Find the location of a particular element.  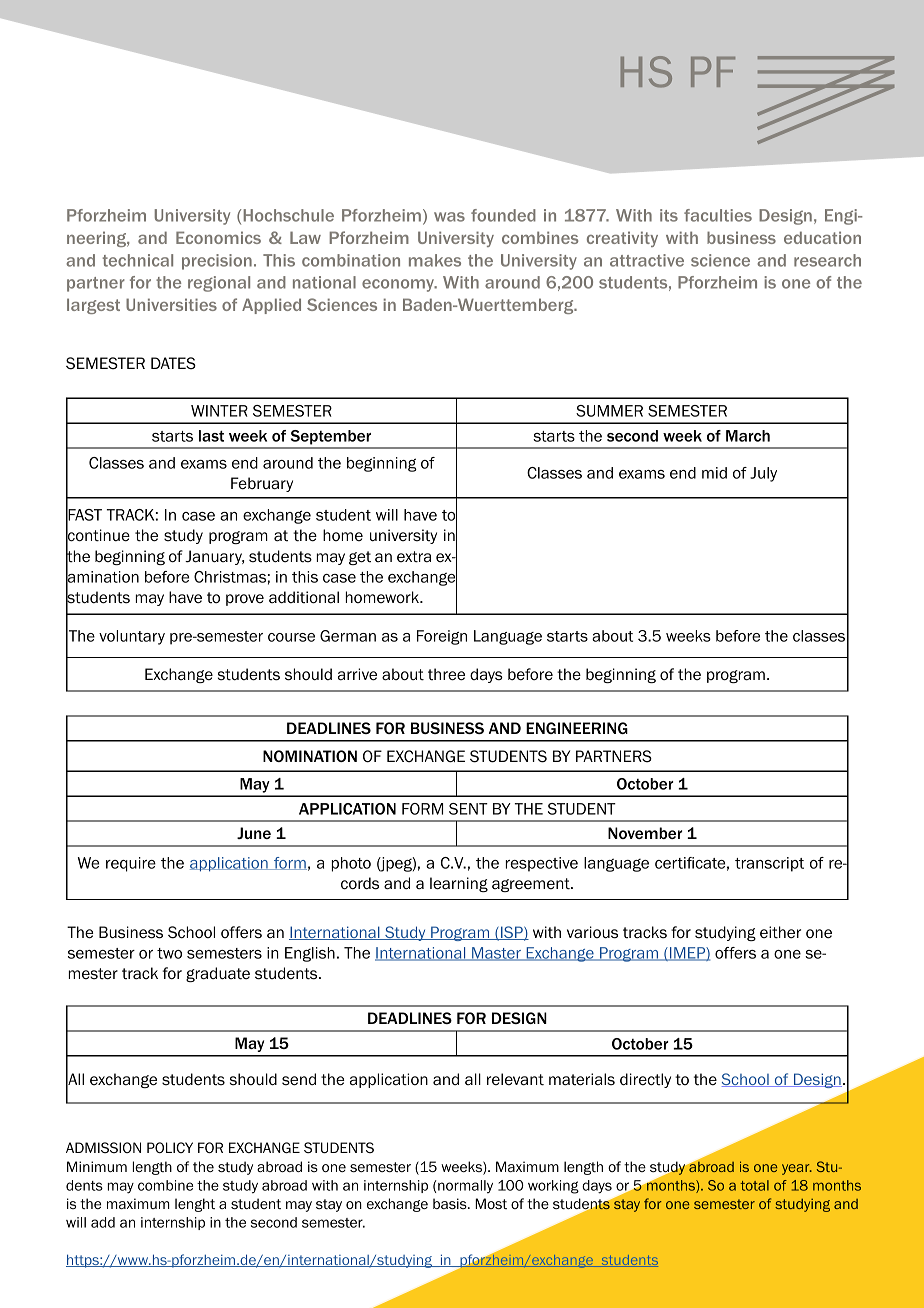

prove is located at coordinates (245, 600).
